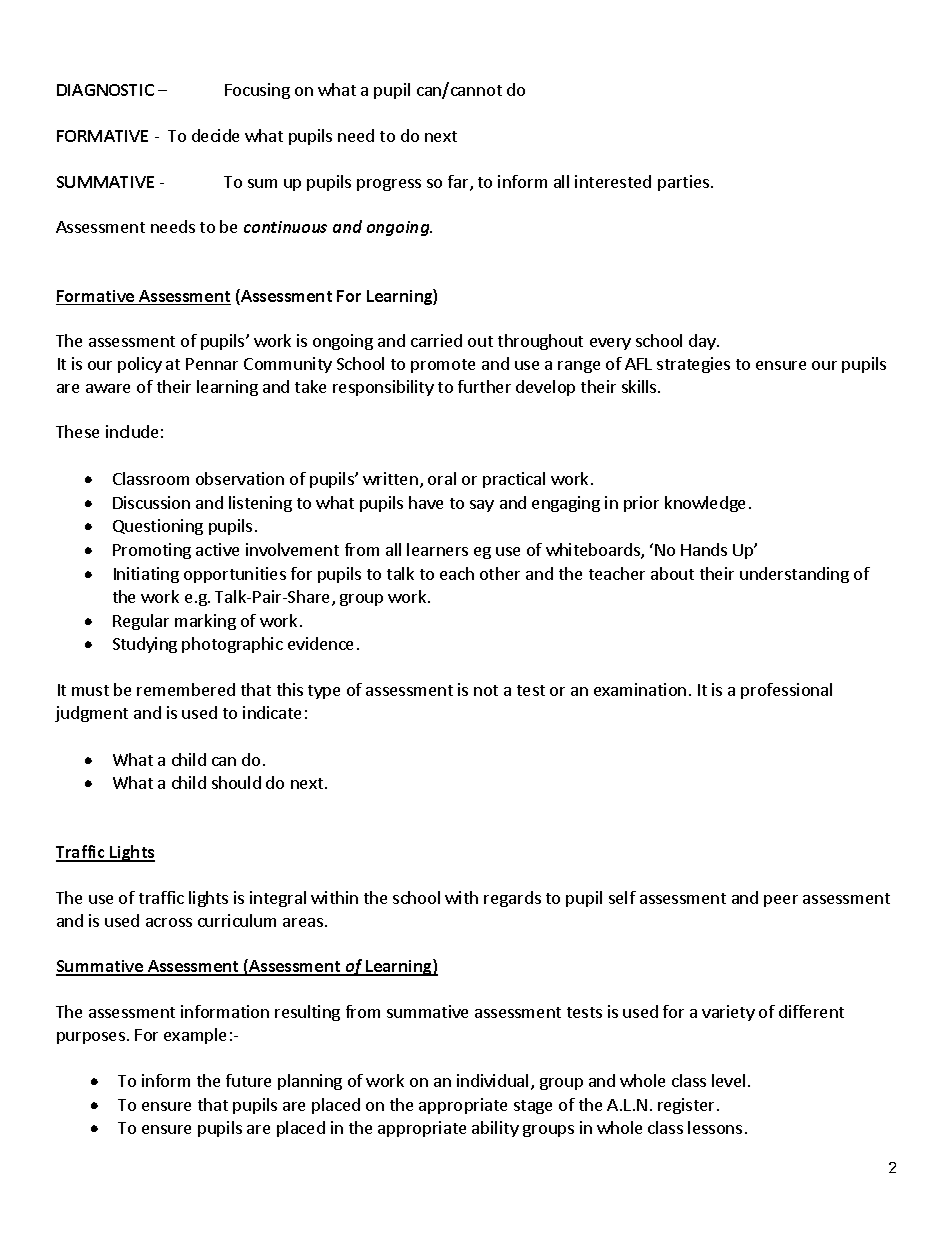 This page has width=952, height=1233. I want to click on Regular, so click(141, 622).
